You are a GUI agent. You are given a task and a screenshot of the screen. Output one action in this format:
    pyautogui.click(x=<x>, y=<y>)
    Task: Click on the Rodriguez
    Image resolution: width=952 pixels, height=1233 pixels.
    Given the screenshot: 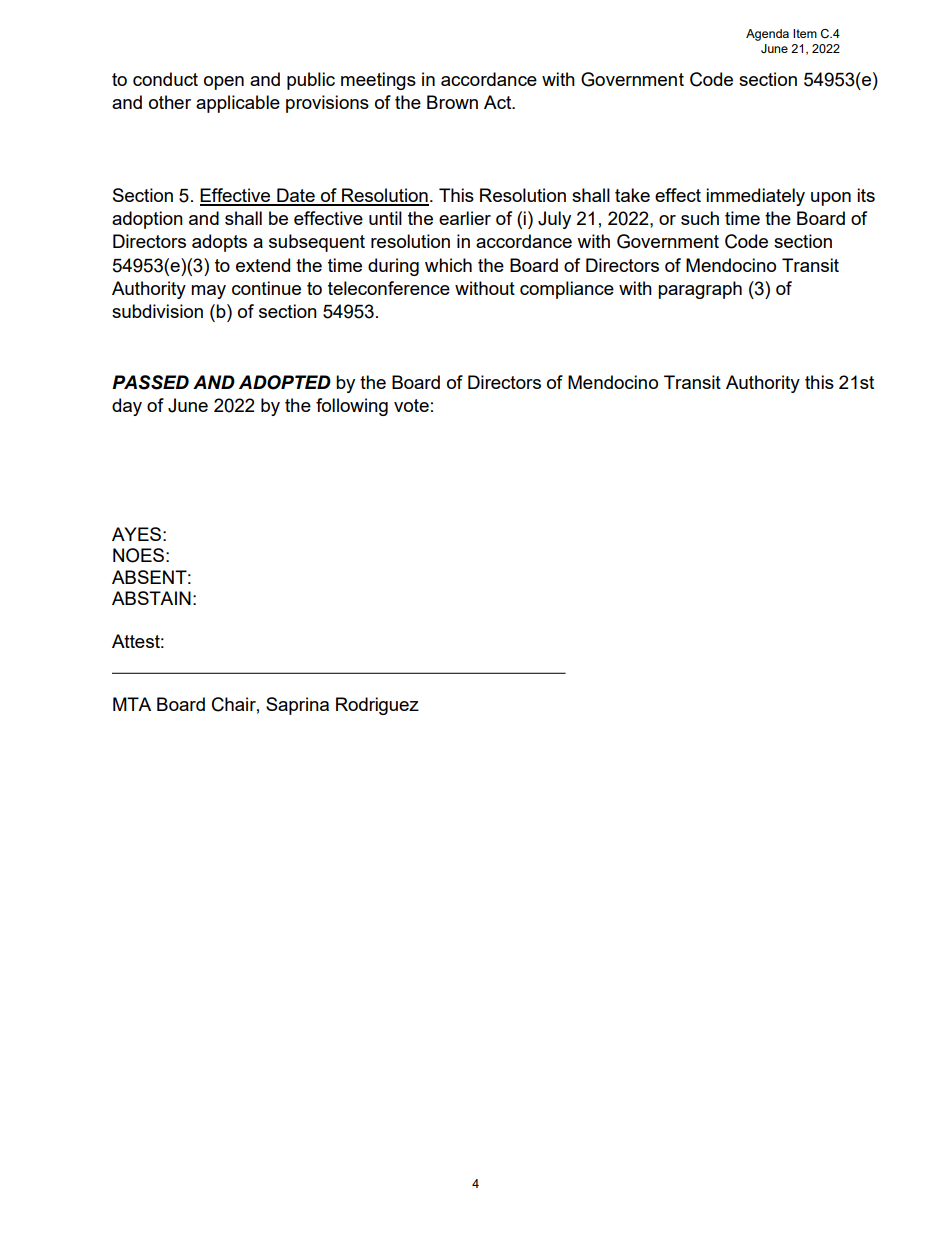 What is the action you would take?
    pyautogui.click(x=377, y=706)
